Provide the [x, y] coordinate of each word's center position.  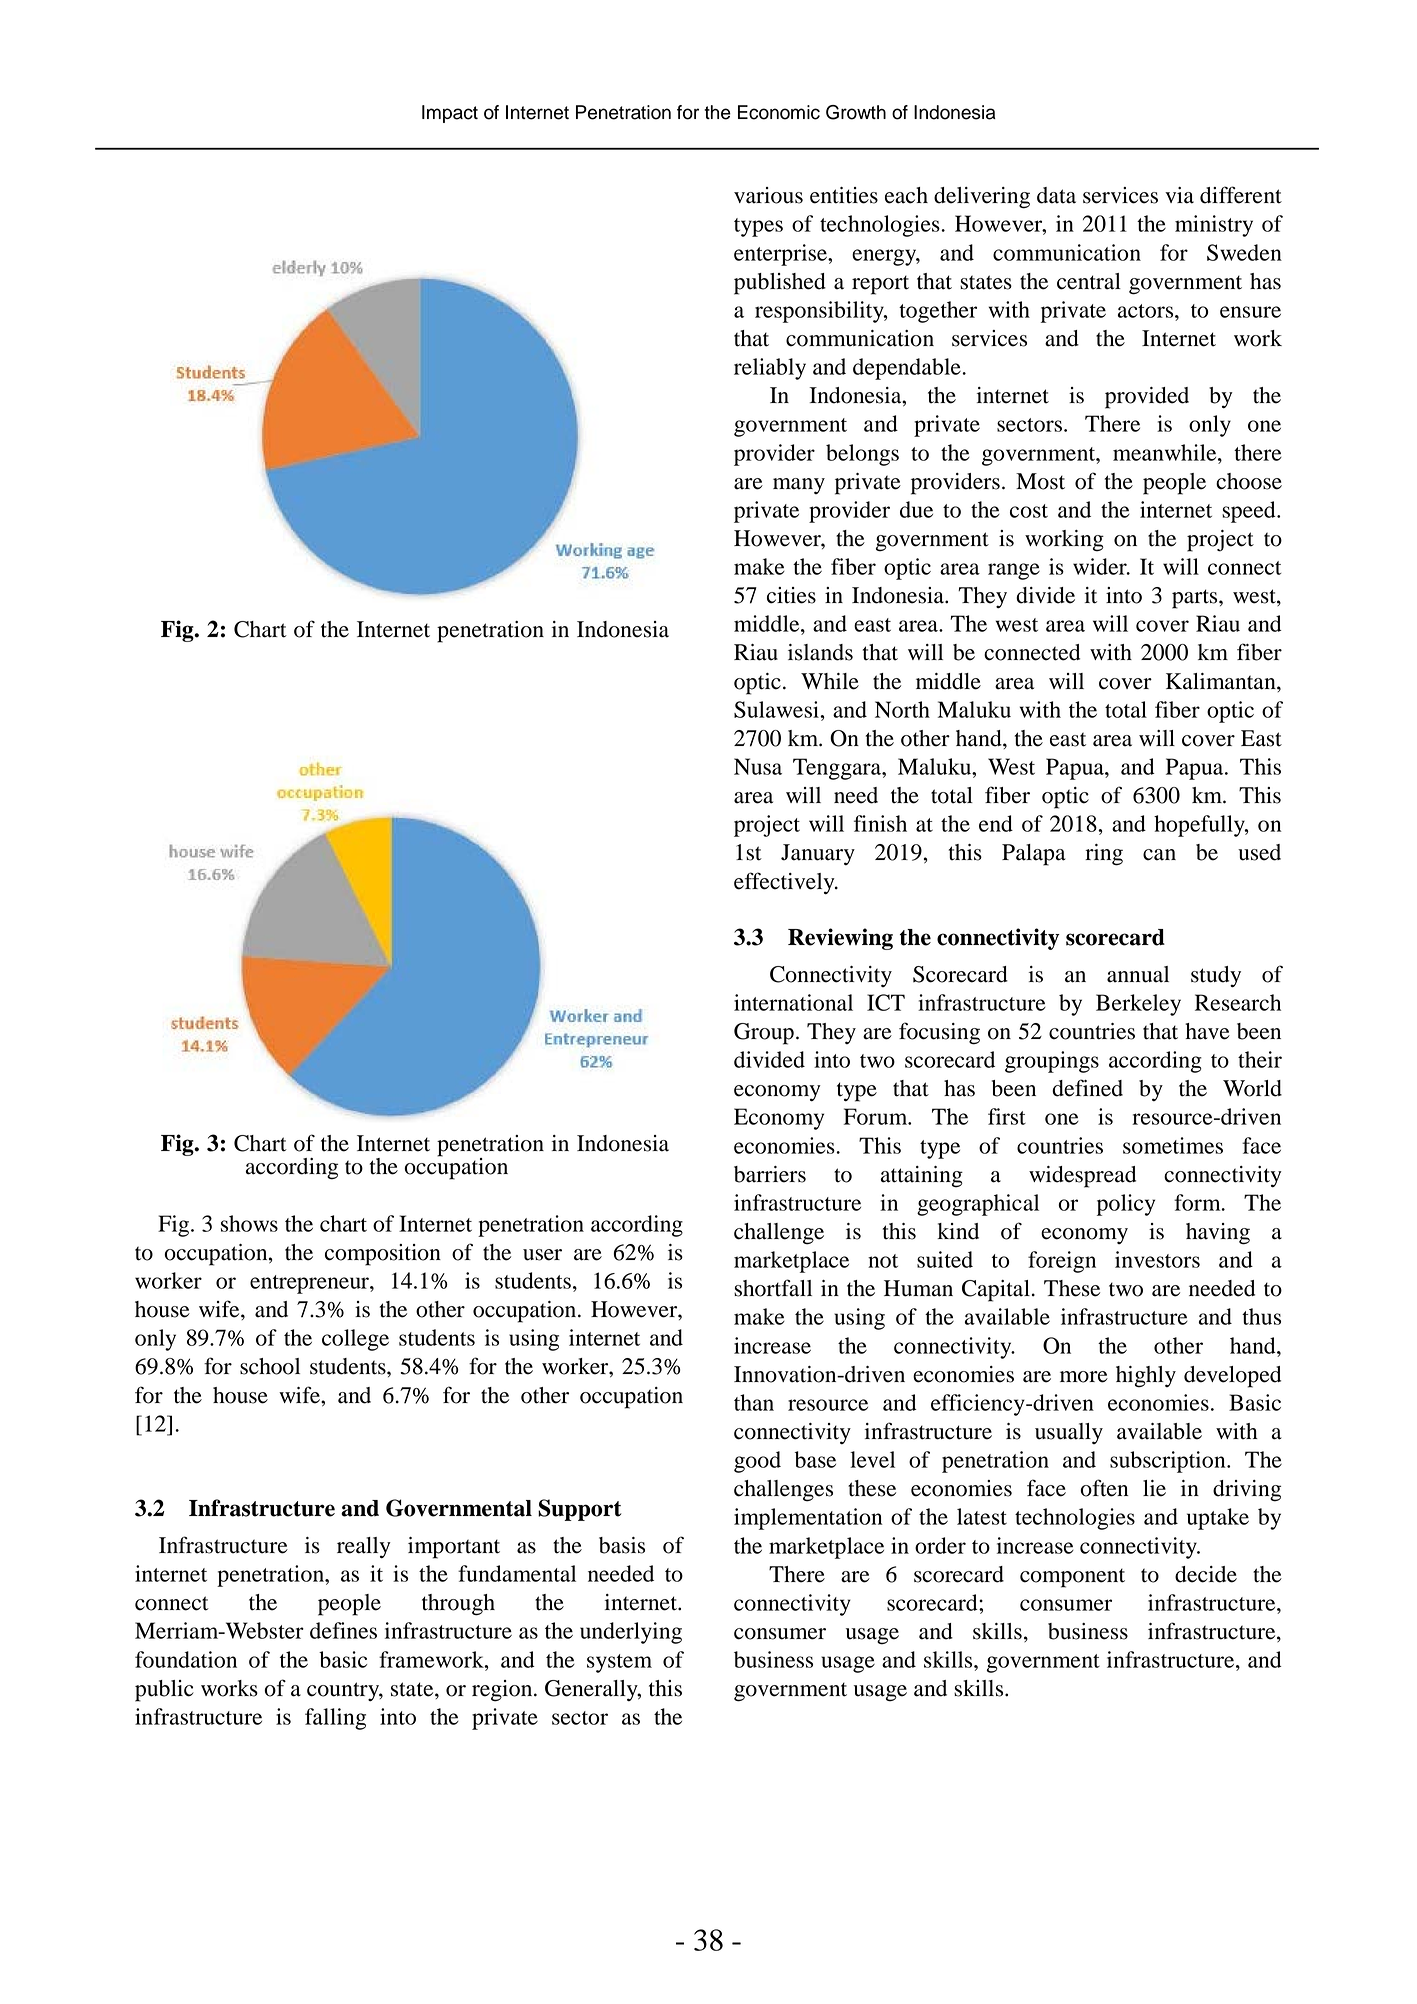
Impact [450, 114]
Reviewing [840, 939]
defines [343, 1630]
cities [791, 595]
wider [1101, 566]
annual [1138, 974]
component [1072, 1578]
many [799, 486]
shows [249, 1223]
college [355, 1340]
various [768, 195]
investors [1157, 1259]
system [619, 1663]
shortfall [773, 1288]
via [1179, 195]
